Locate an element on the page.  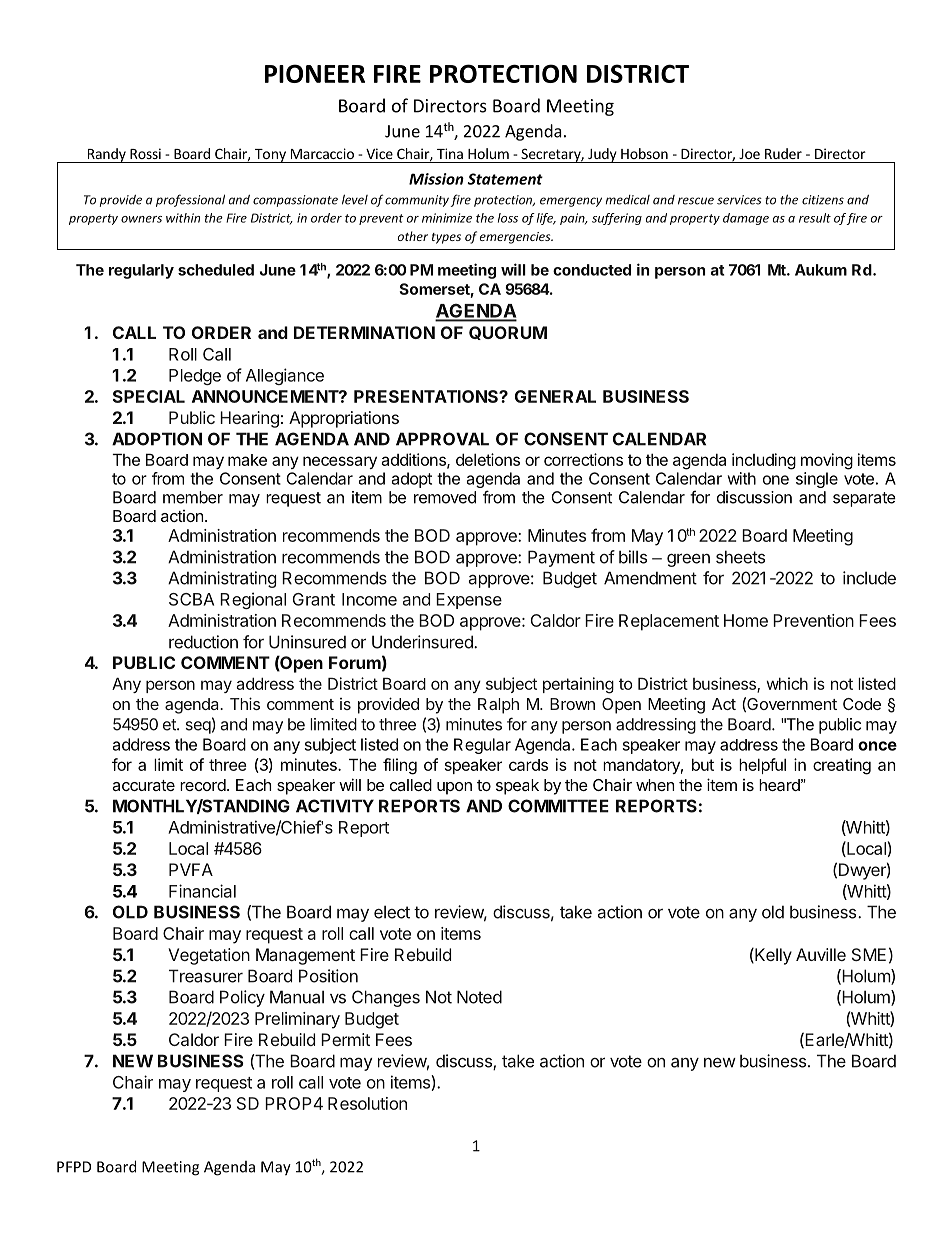
Ruder is located at coordinates (783, 153).
